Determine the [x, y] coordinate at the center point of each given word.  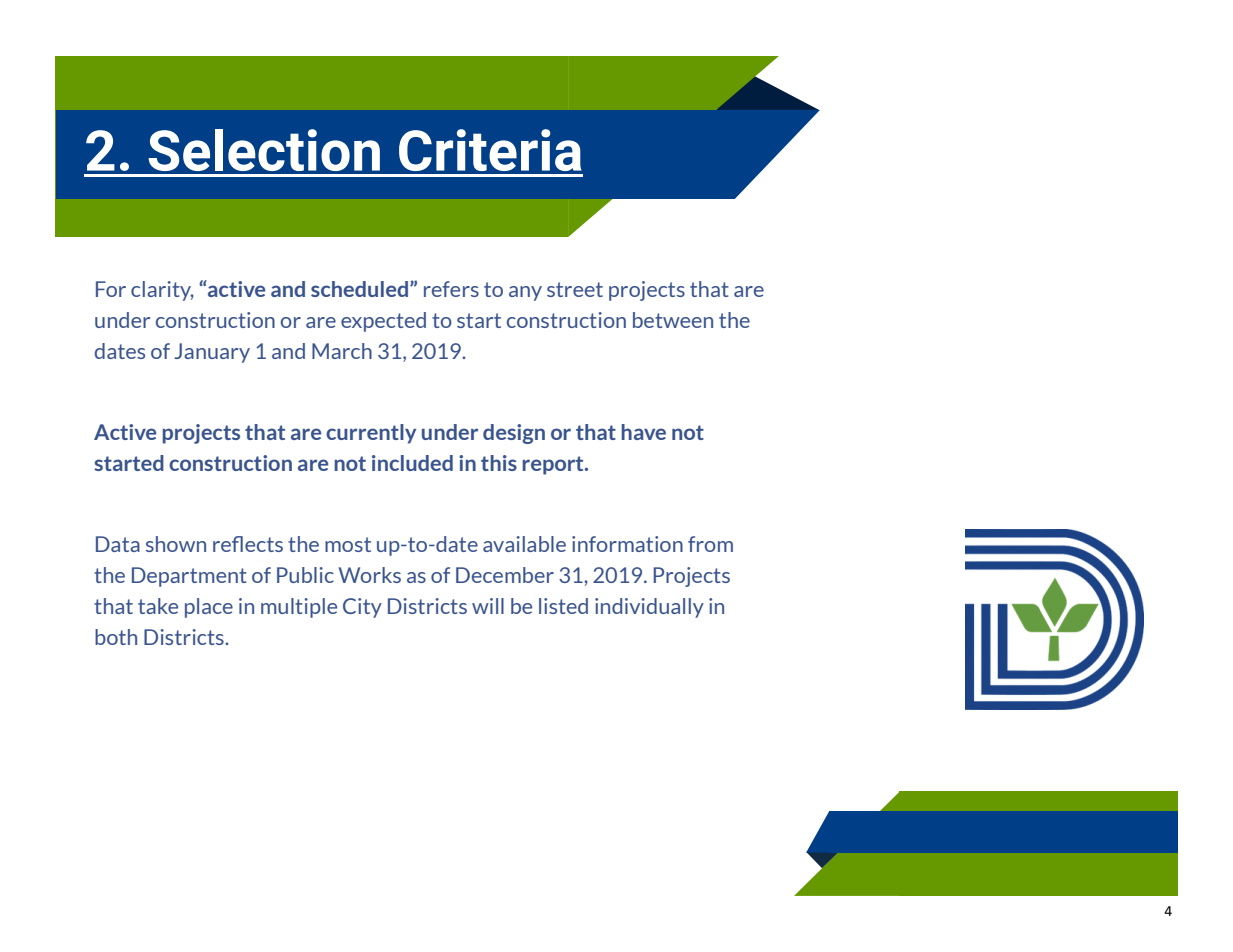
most [348, 544]
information [627, 544]
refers [451, 289]
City [362, 608]
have [643, 432]
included [412, 463]
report [554, 465]
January [212, 353]
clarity [162, 291]
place [209, 608]
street [575, 289]
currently [371, 434]
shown [176, 544]
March [342, 351]
